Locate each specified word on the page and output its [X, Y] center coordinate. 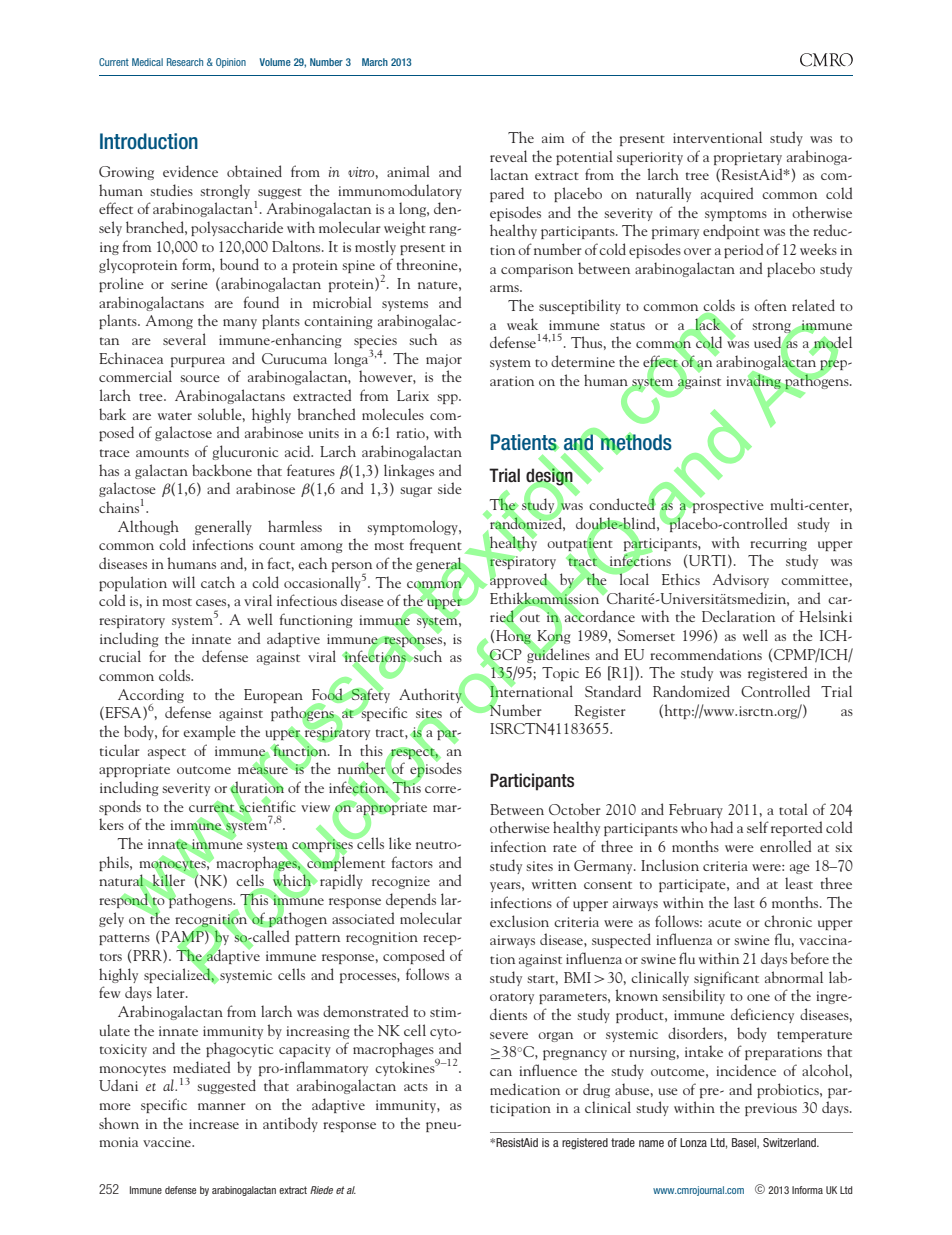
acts [416, 1087]
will [183, 582]
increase [214, 1124]
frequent [436, 545]
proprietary [748, 158]
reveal [508, 156]
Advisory [741, 580]
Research [185, 62]
